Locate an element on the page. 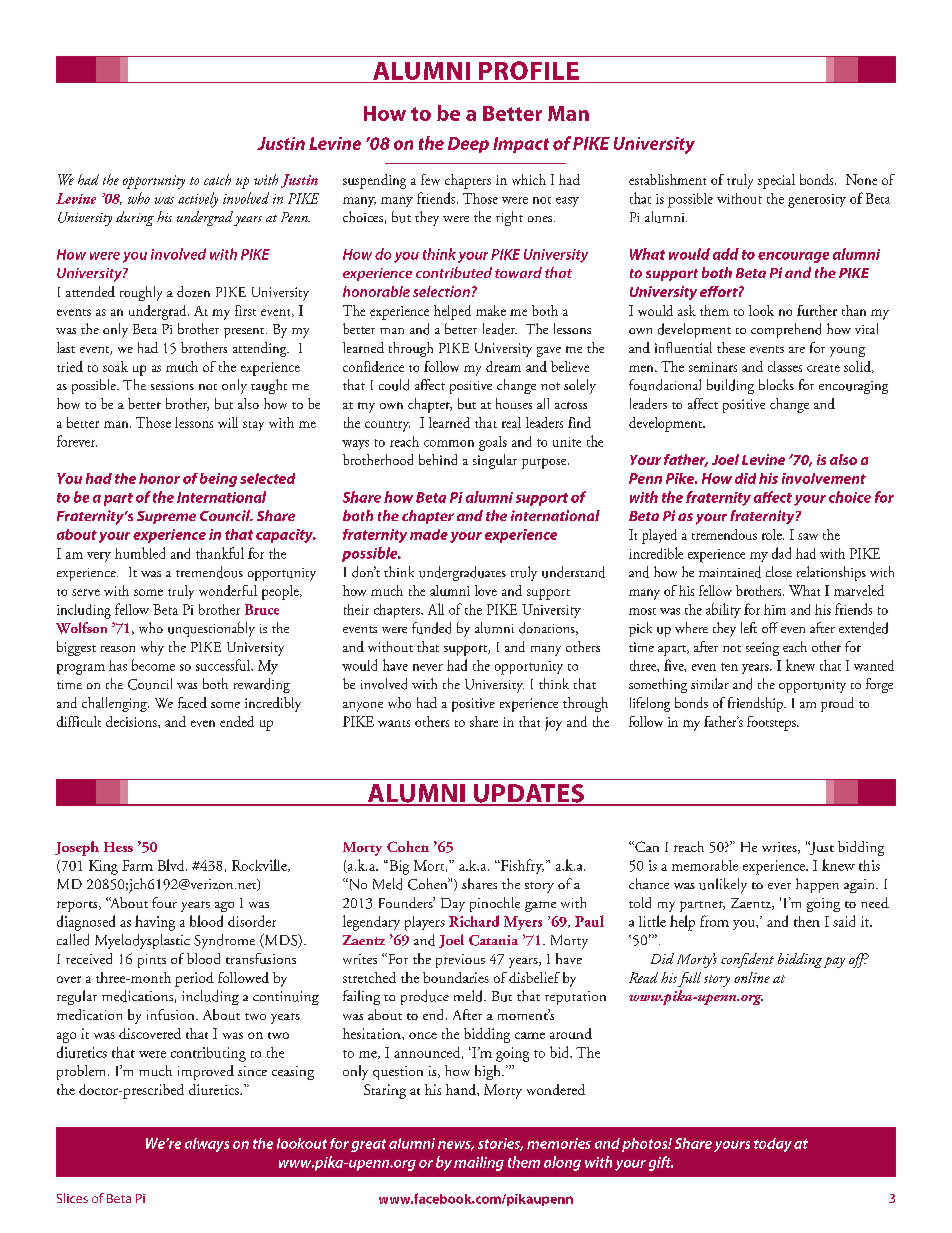  today is located at coordinates (773, 1145).
